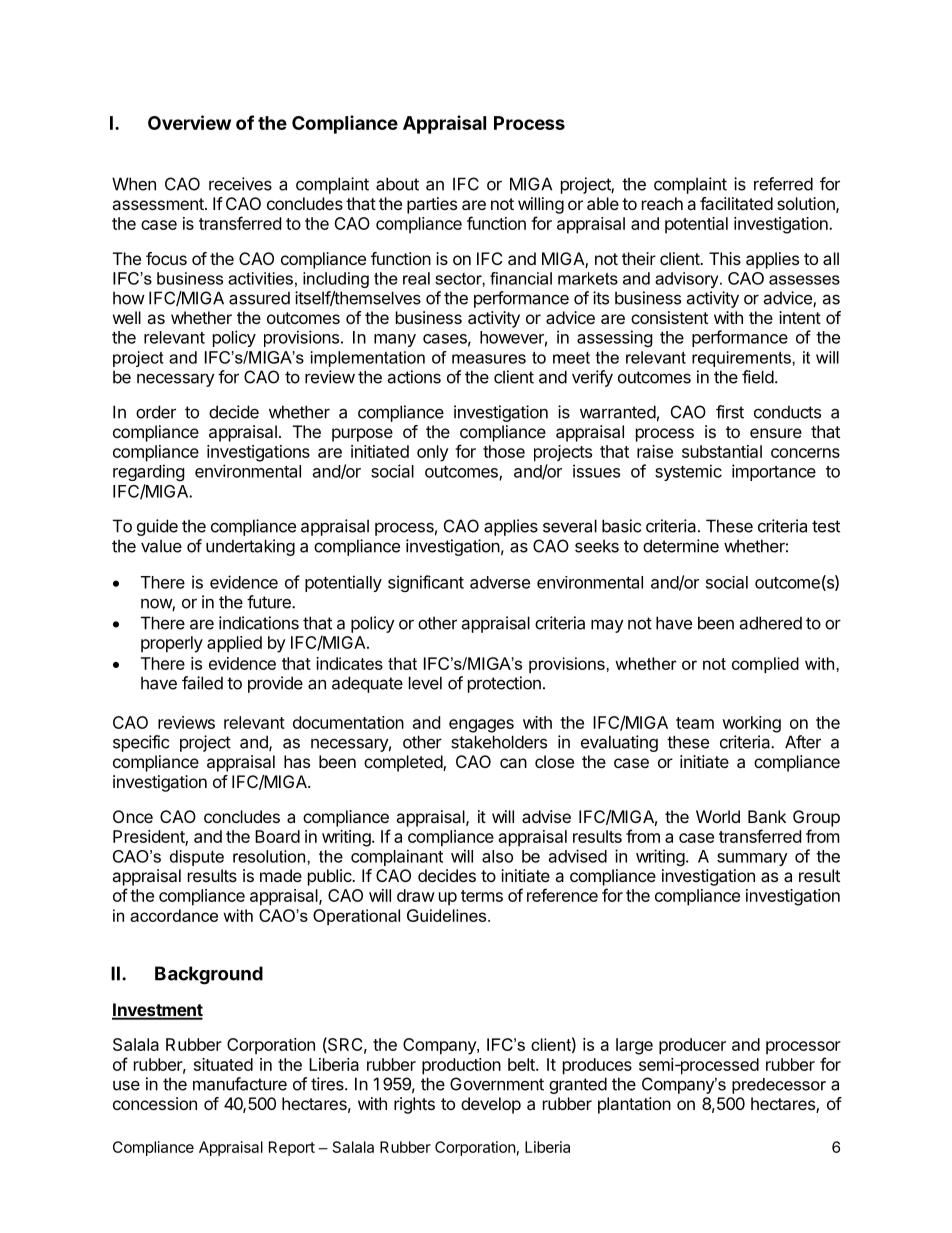 The image size is (952, 1233). I want to click on manufacture, so click(240, 1084).
